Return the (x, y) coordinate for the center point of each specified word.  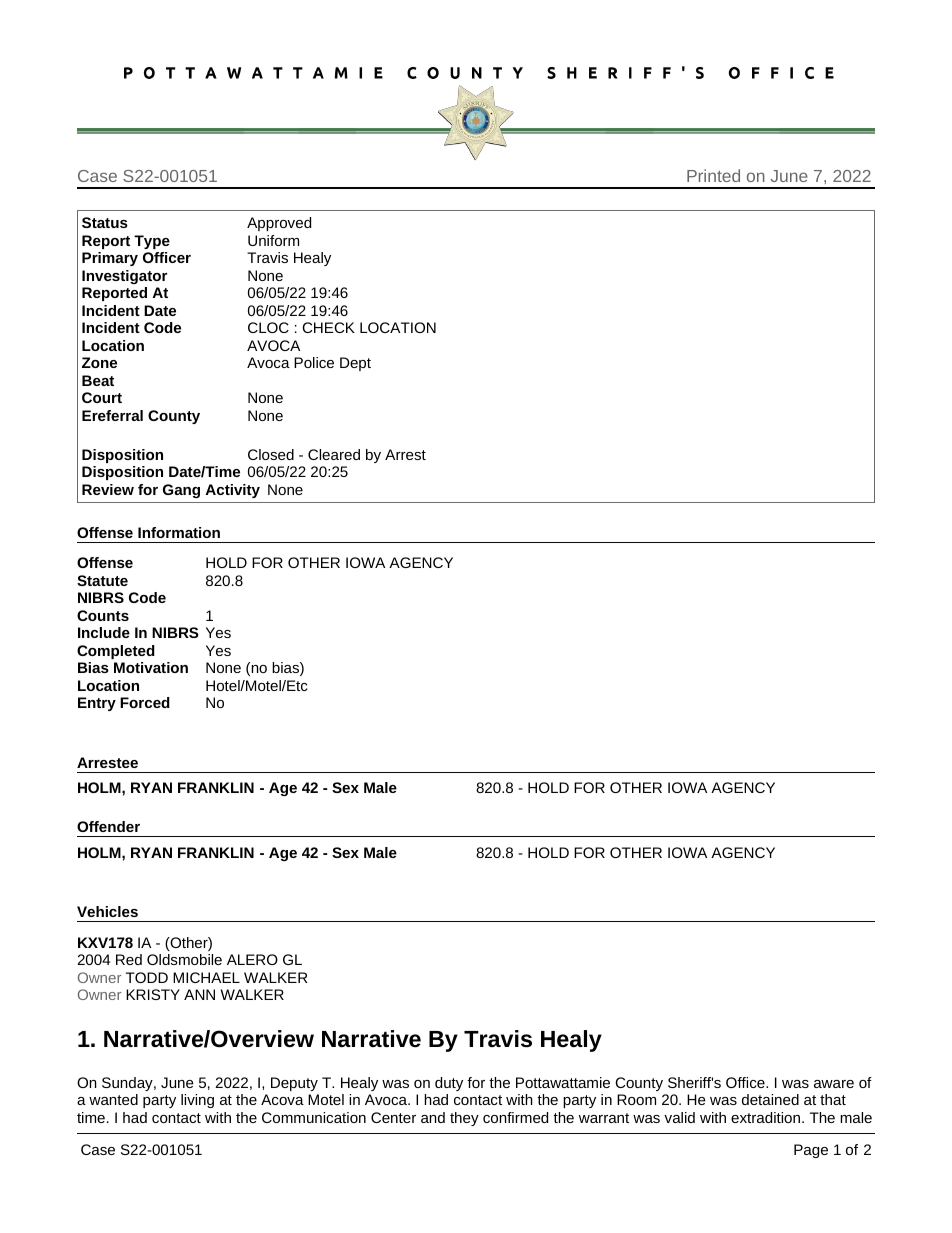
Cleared (334, 454)
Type (152, 242)
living (197, 1101)
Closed (271, 454)
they (464, 1119)
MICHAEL (206, 977)
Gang (181, 491)
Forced (145, 702)
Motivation (151, 667)
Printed (713, 175)
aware (834, 1084)
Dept (355, 364)
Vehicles (107, 911)
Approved (279, 224)
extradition (767, 1117)
